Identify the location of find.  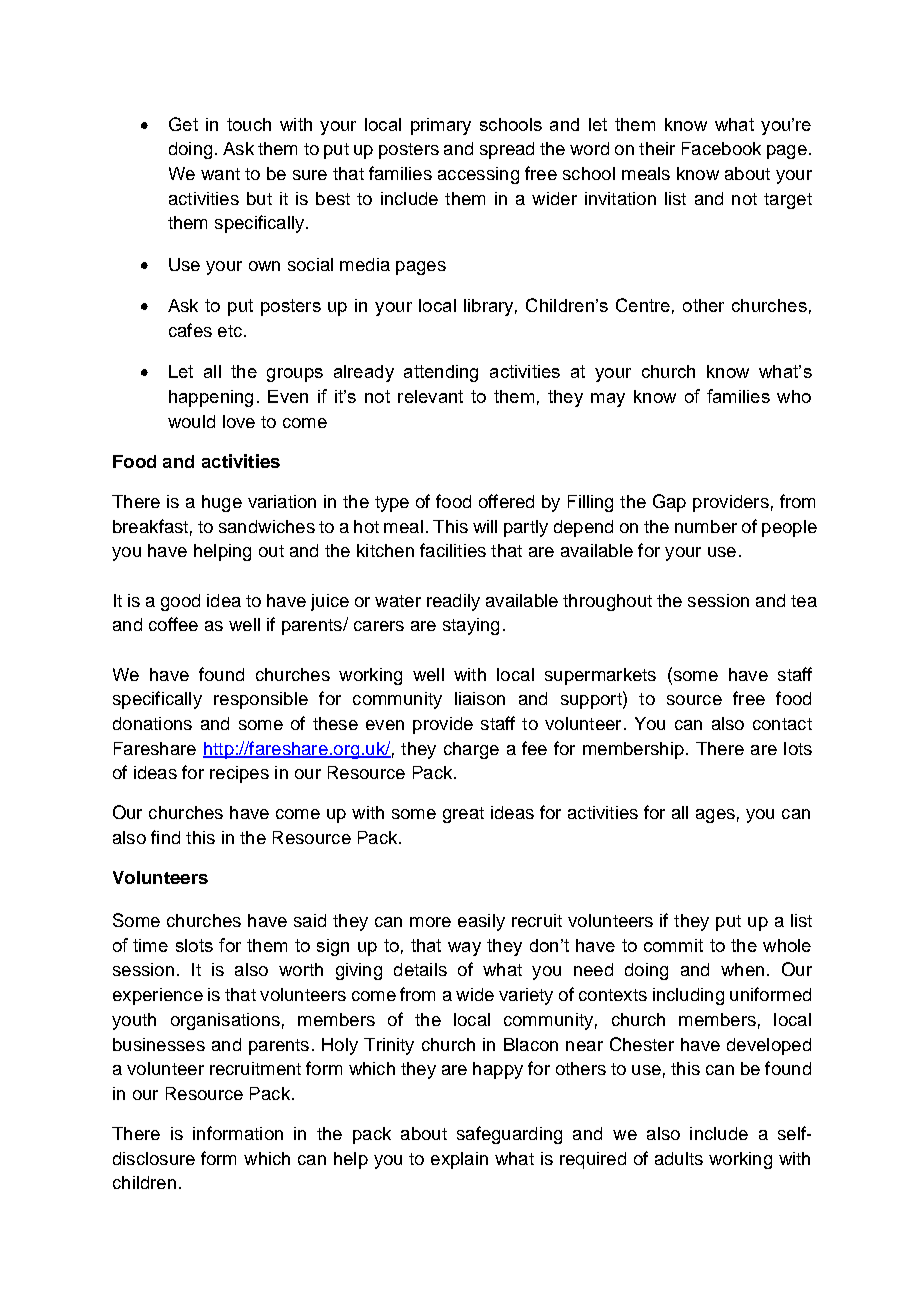
(165, 837).
